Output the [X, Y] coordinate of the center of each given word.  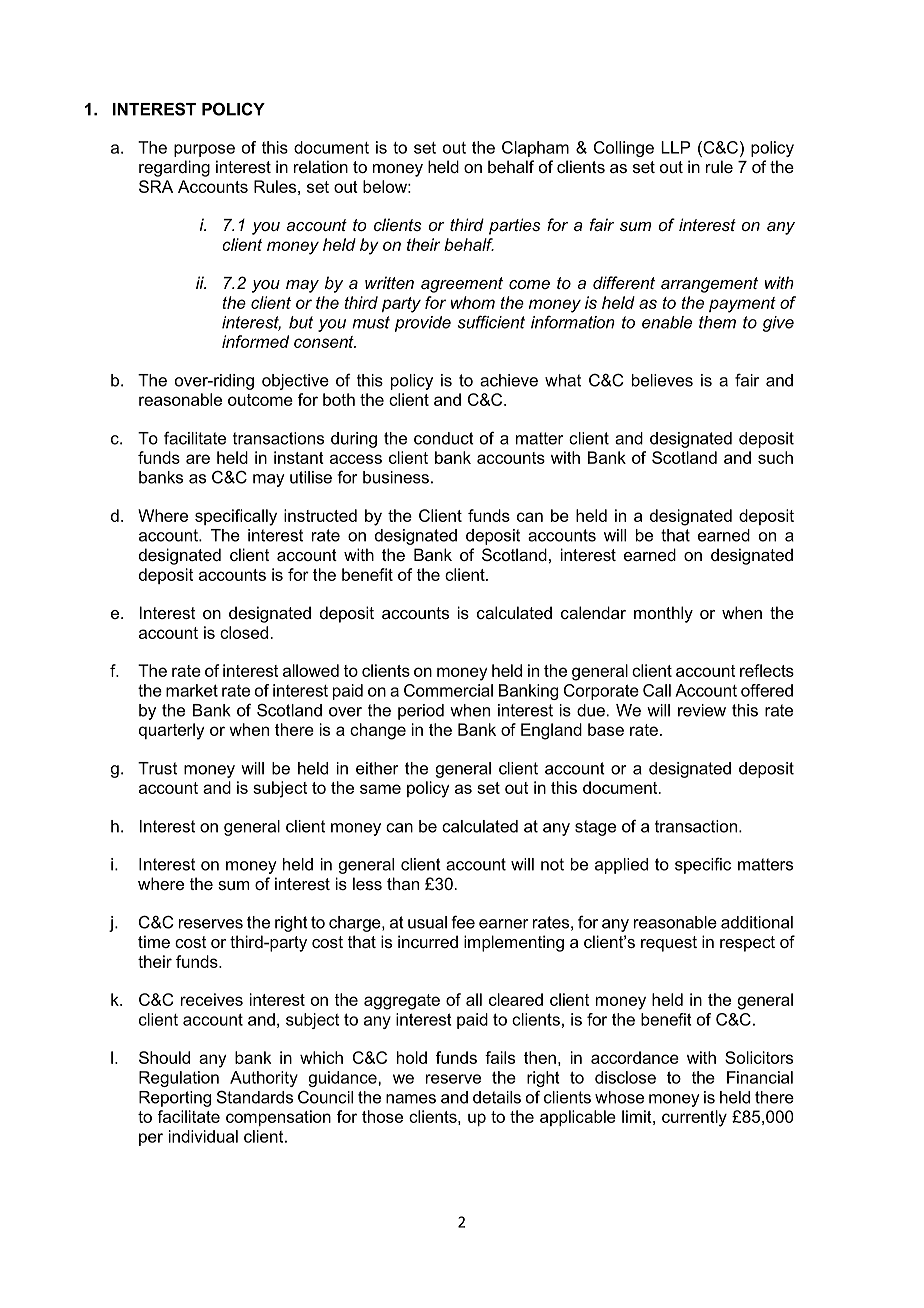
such [775, 457]
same [380, 789]
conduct [444, 438]
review [702, 710]
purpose [204, 150]
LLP [675, 147]
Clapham [535, 149]
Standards [255, 1097]
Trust [157, 768]
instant [299, 457]
